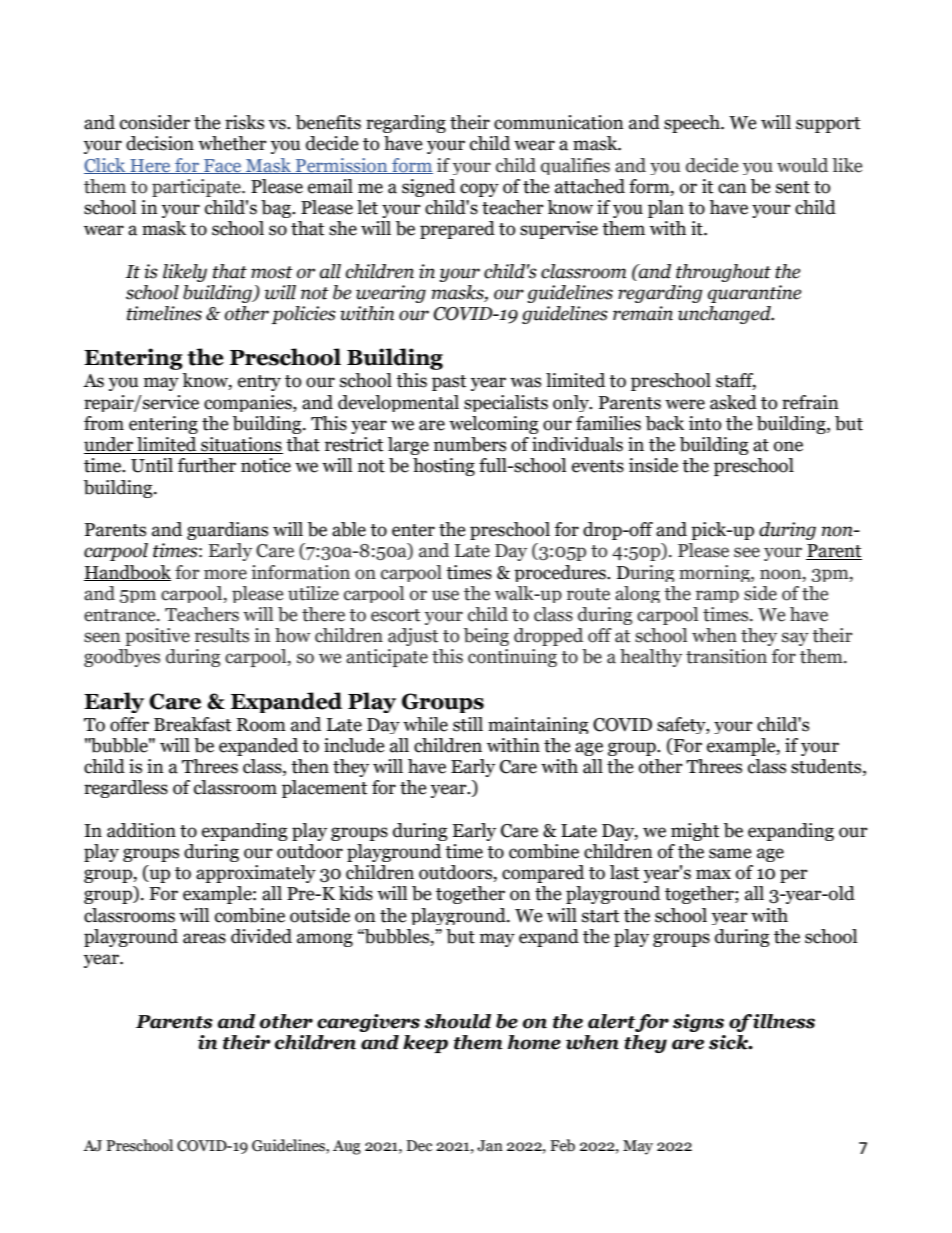 The image size is (952, 1233). Describe the element at coordinates (160, 143) in the screenshot. I see `decision` at that location.
